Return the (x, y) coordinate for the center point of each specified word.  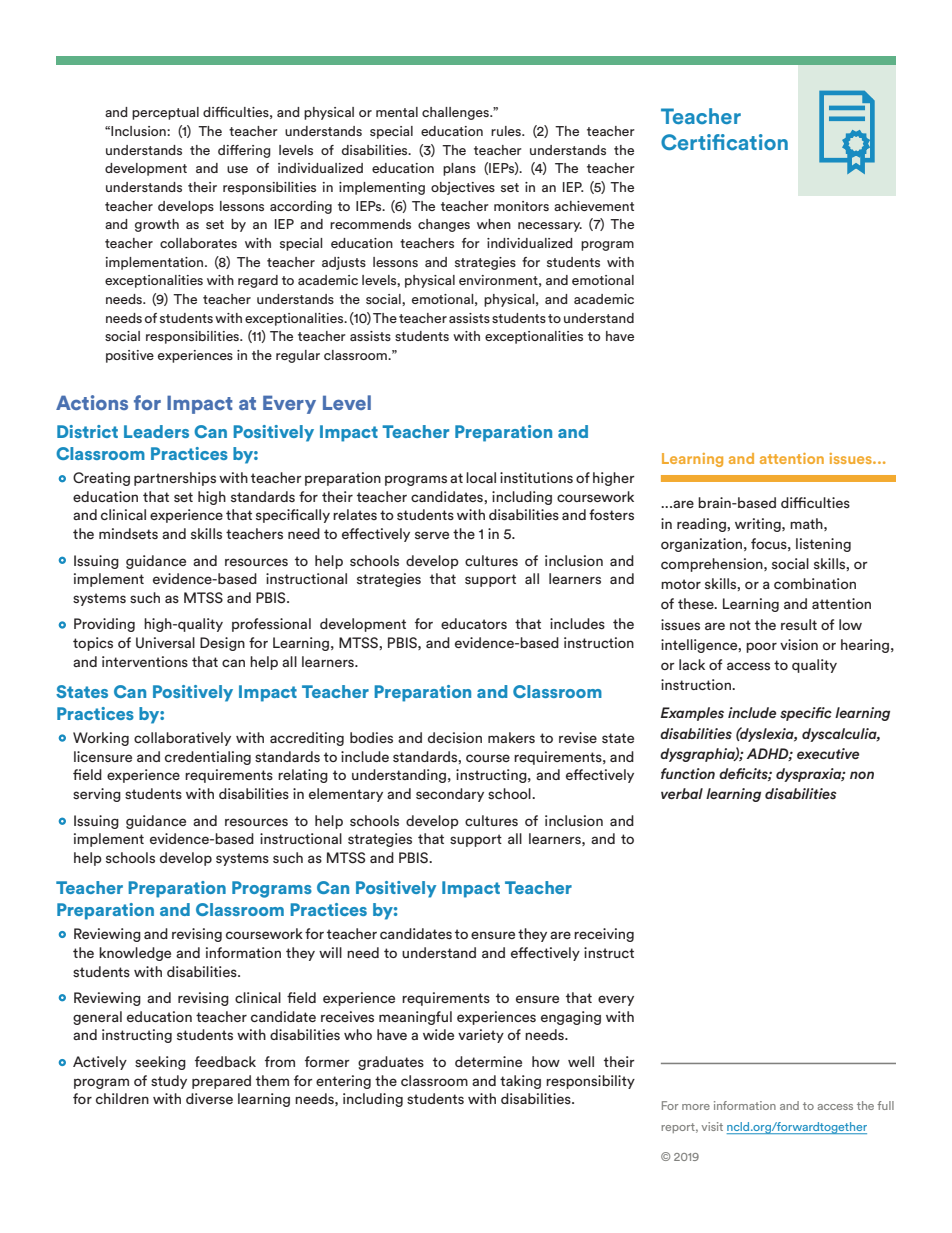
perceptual (165, 113)
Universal (165, 642)
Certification (724, 142)
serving (97, 795)
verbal (682, 793)
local (481, 477)
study (169, 1082)
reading (702, 525)
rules (507, 131)
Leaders (156, 431)
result (799, 624)
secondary (450, 795)
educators (474, 623)
